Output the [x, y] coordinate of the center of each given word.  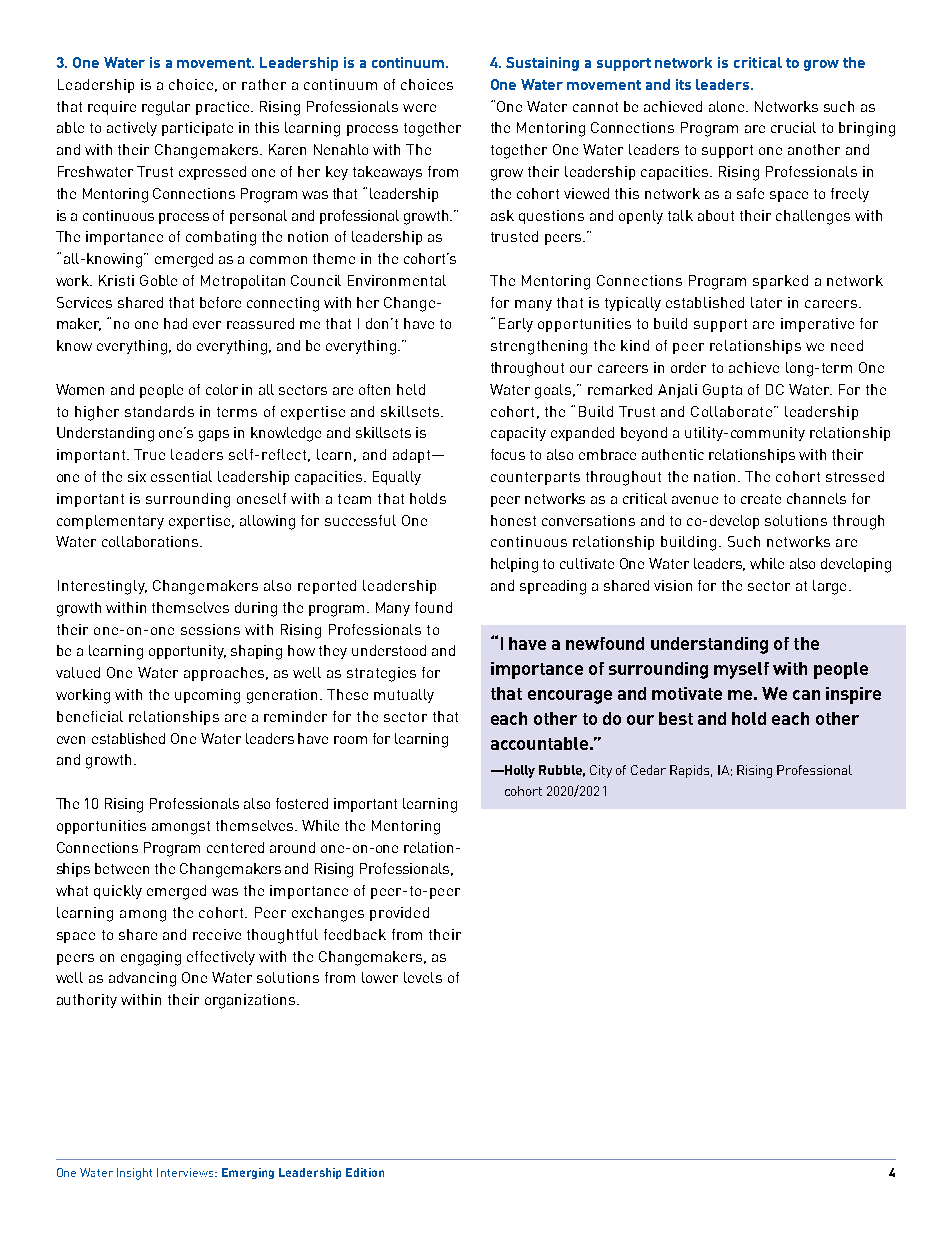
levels [423, 977]
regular [166, 108]
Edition [365, 1172]
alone [728, 106]
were [419, 108]
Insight [134, 1174]
